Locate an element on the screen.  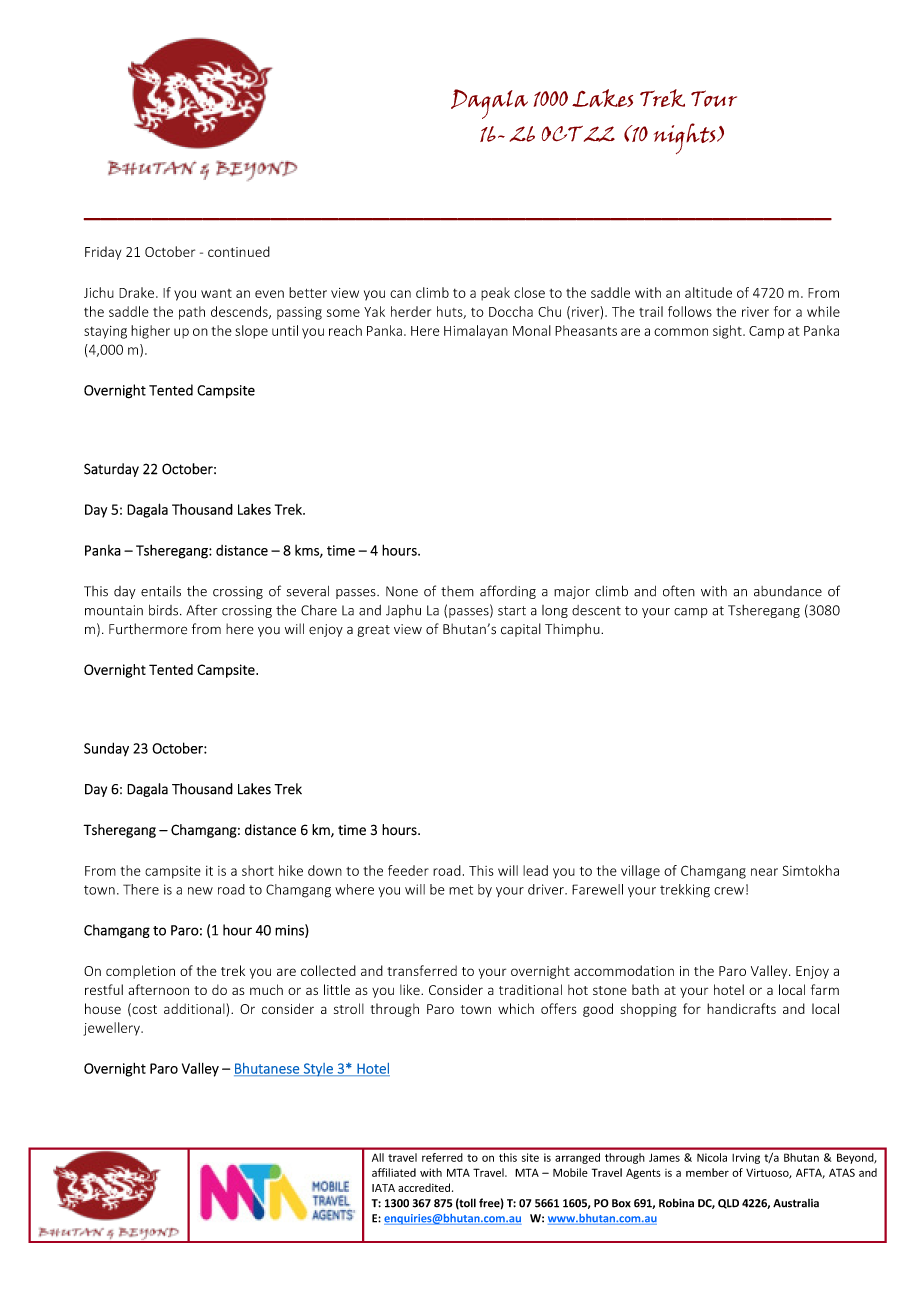
Style is located at coordinates (318, 1070).
